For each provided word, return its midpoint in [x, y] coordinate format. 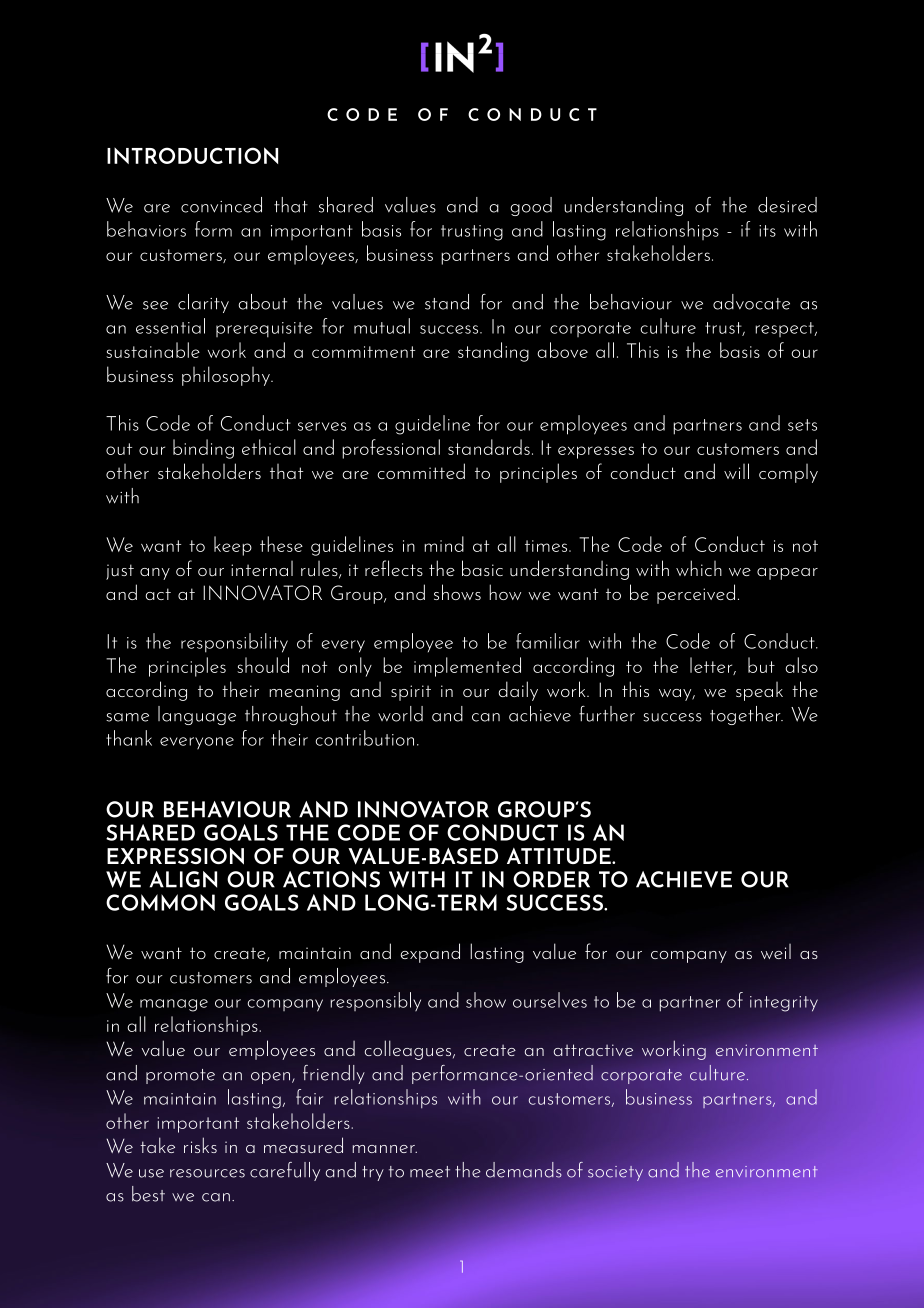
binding [203, 449]
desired [787, 205]
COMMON [160, 902]
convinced [221, 205]
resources [207, 1173]
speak [759, 691]
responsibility [234, 643]
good [531, 206]
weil [776, 951]
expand [430, 953]
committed [421, 471]
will [736, 471]
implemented [467, 667]
